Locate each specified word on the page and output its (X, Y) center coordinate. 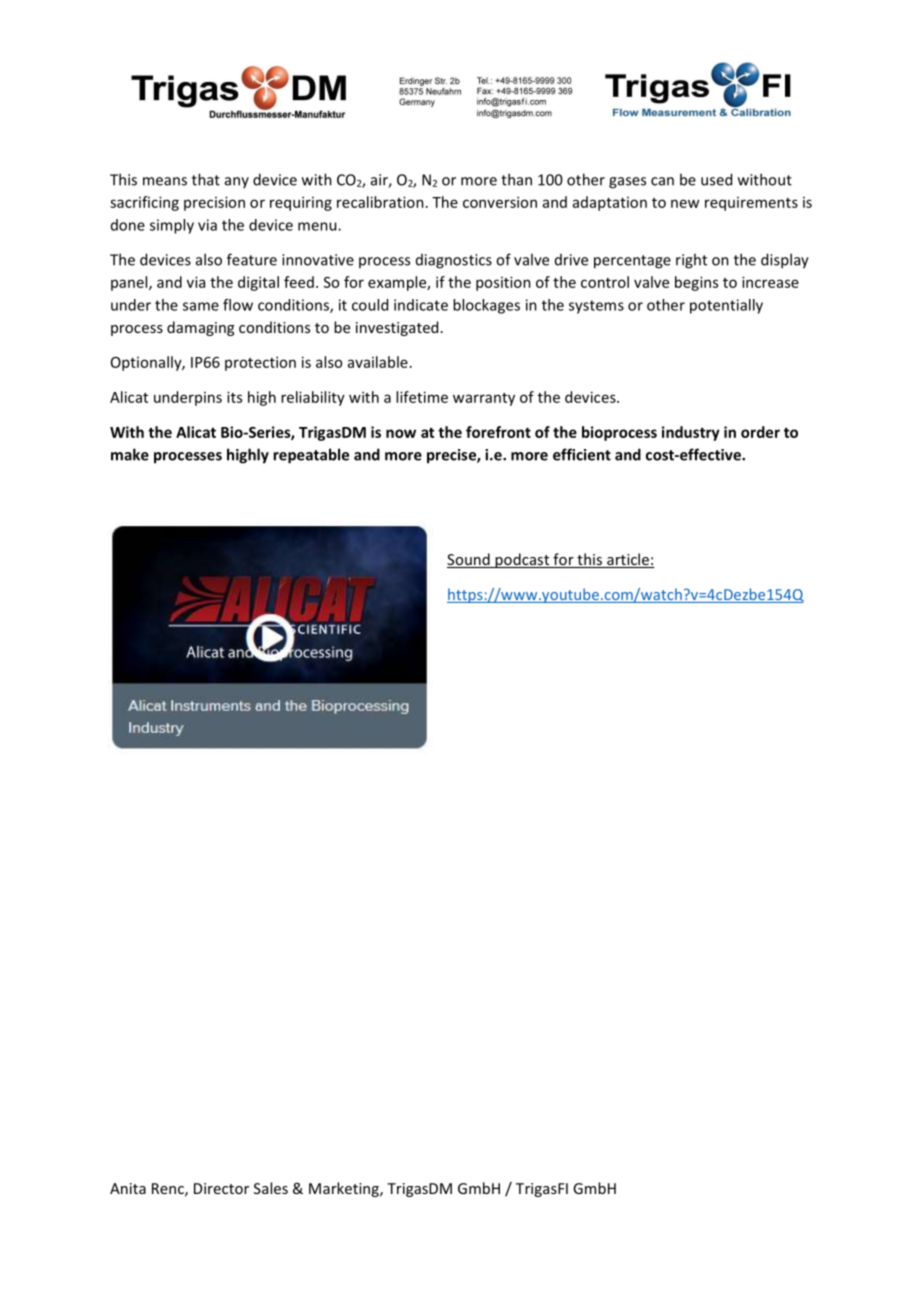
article (628, 560)
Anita (128, 1188)
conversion (500, 202)
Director (221, 1188)
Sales (271, 1188)
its (234, 397)
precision (214, 203)
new (685, 203)
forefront (498, 432)
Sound (469, 560)
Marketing (345, 1189)
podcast (522, 560)
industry (691, 433)
